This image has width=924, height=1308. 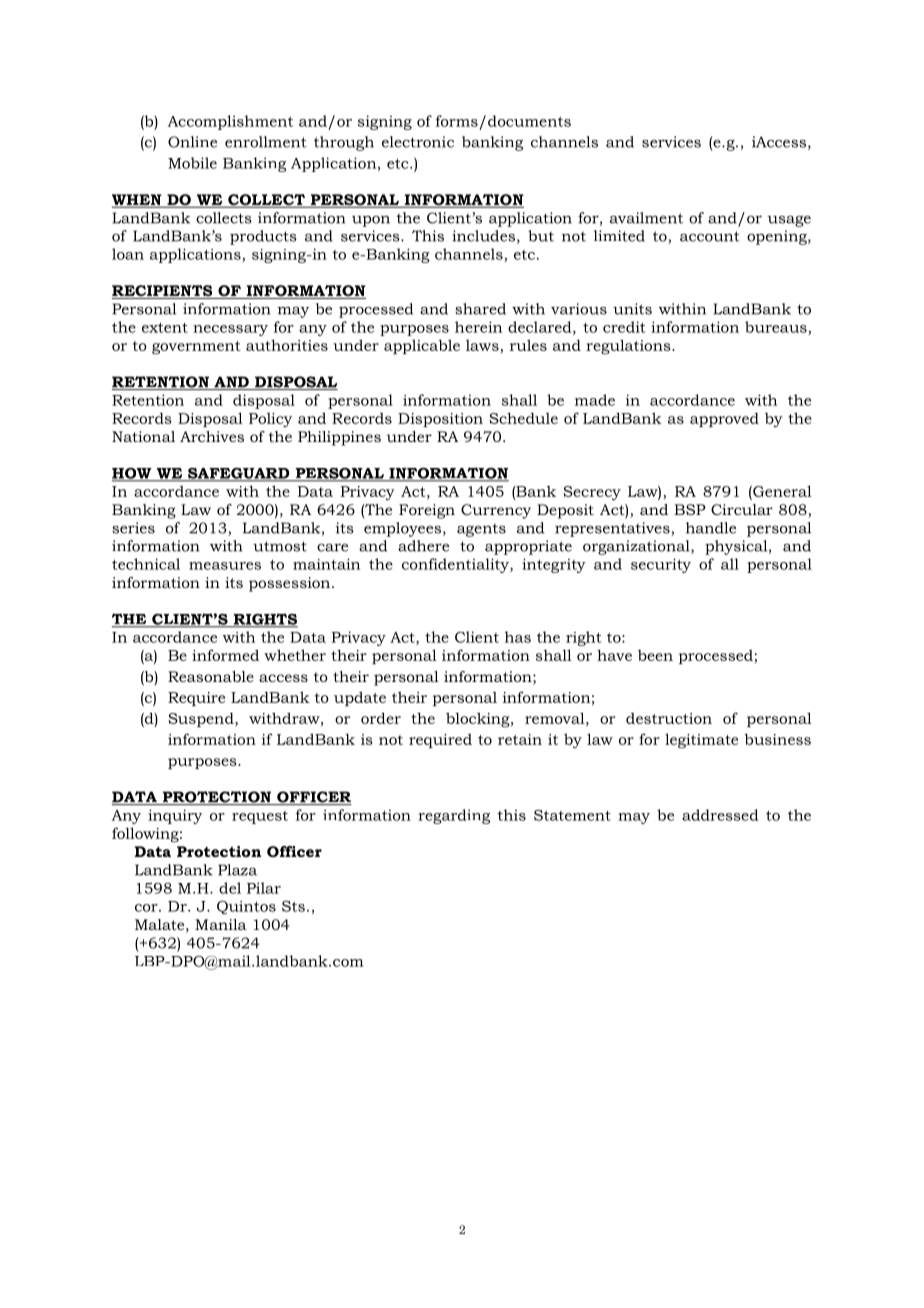 I want to click on usage, so click(x=789, y=221).
